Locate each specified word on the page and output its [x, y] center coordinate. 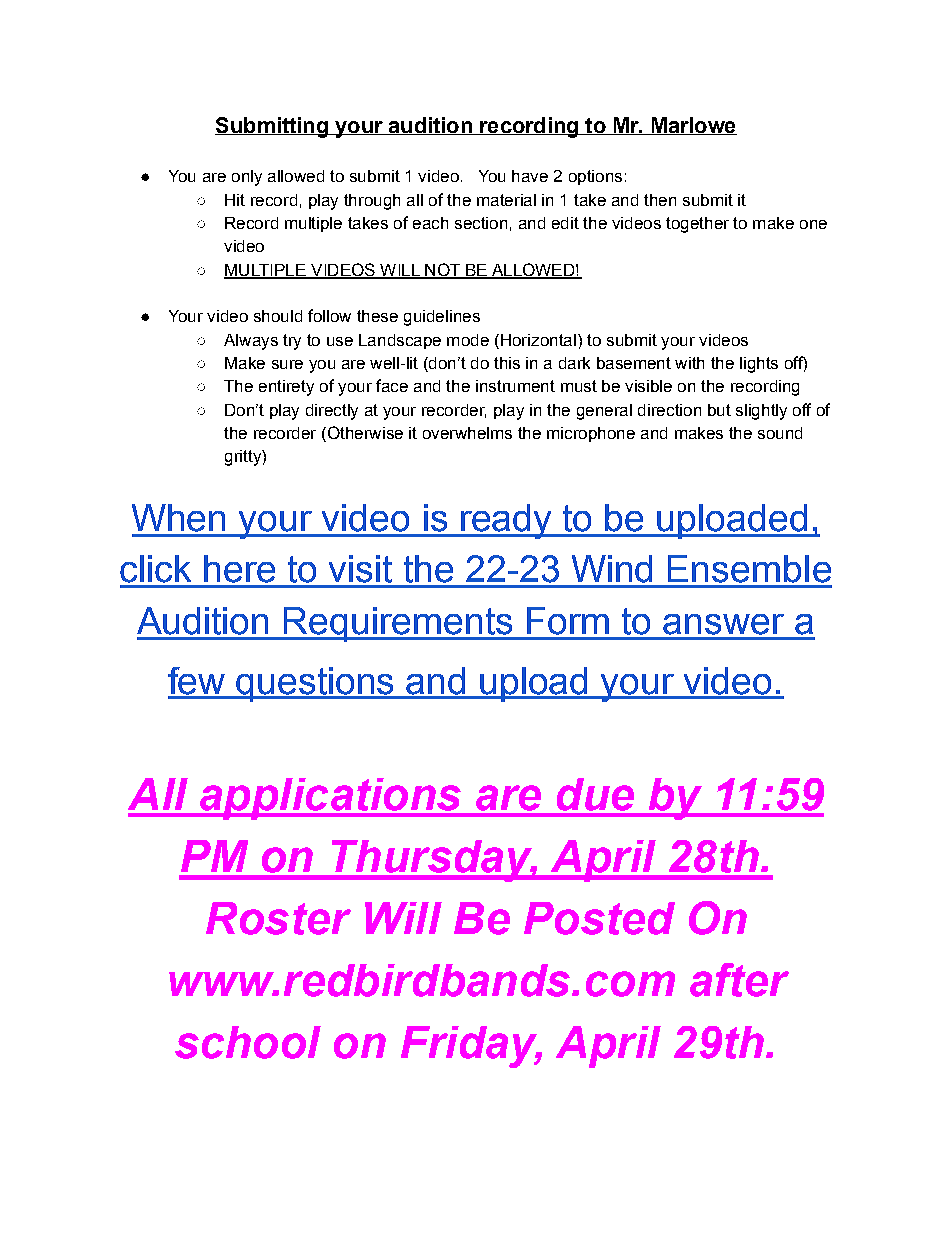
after [739, 980]
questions [316, 684]
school [248, 1042]
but [719, 410]
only [247, 178]
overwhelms [467, 433]
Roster [278, 918]
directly [332, 412]
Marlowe [693, 126]
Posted [599, 918]
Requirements [398, 624]
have [530, 176]
